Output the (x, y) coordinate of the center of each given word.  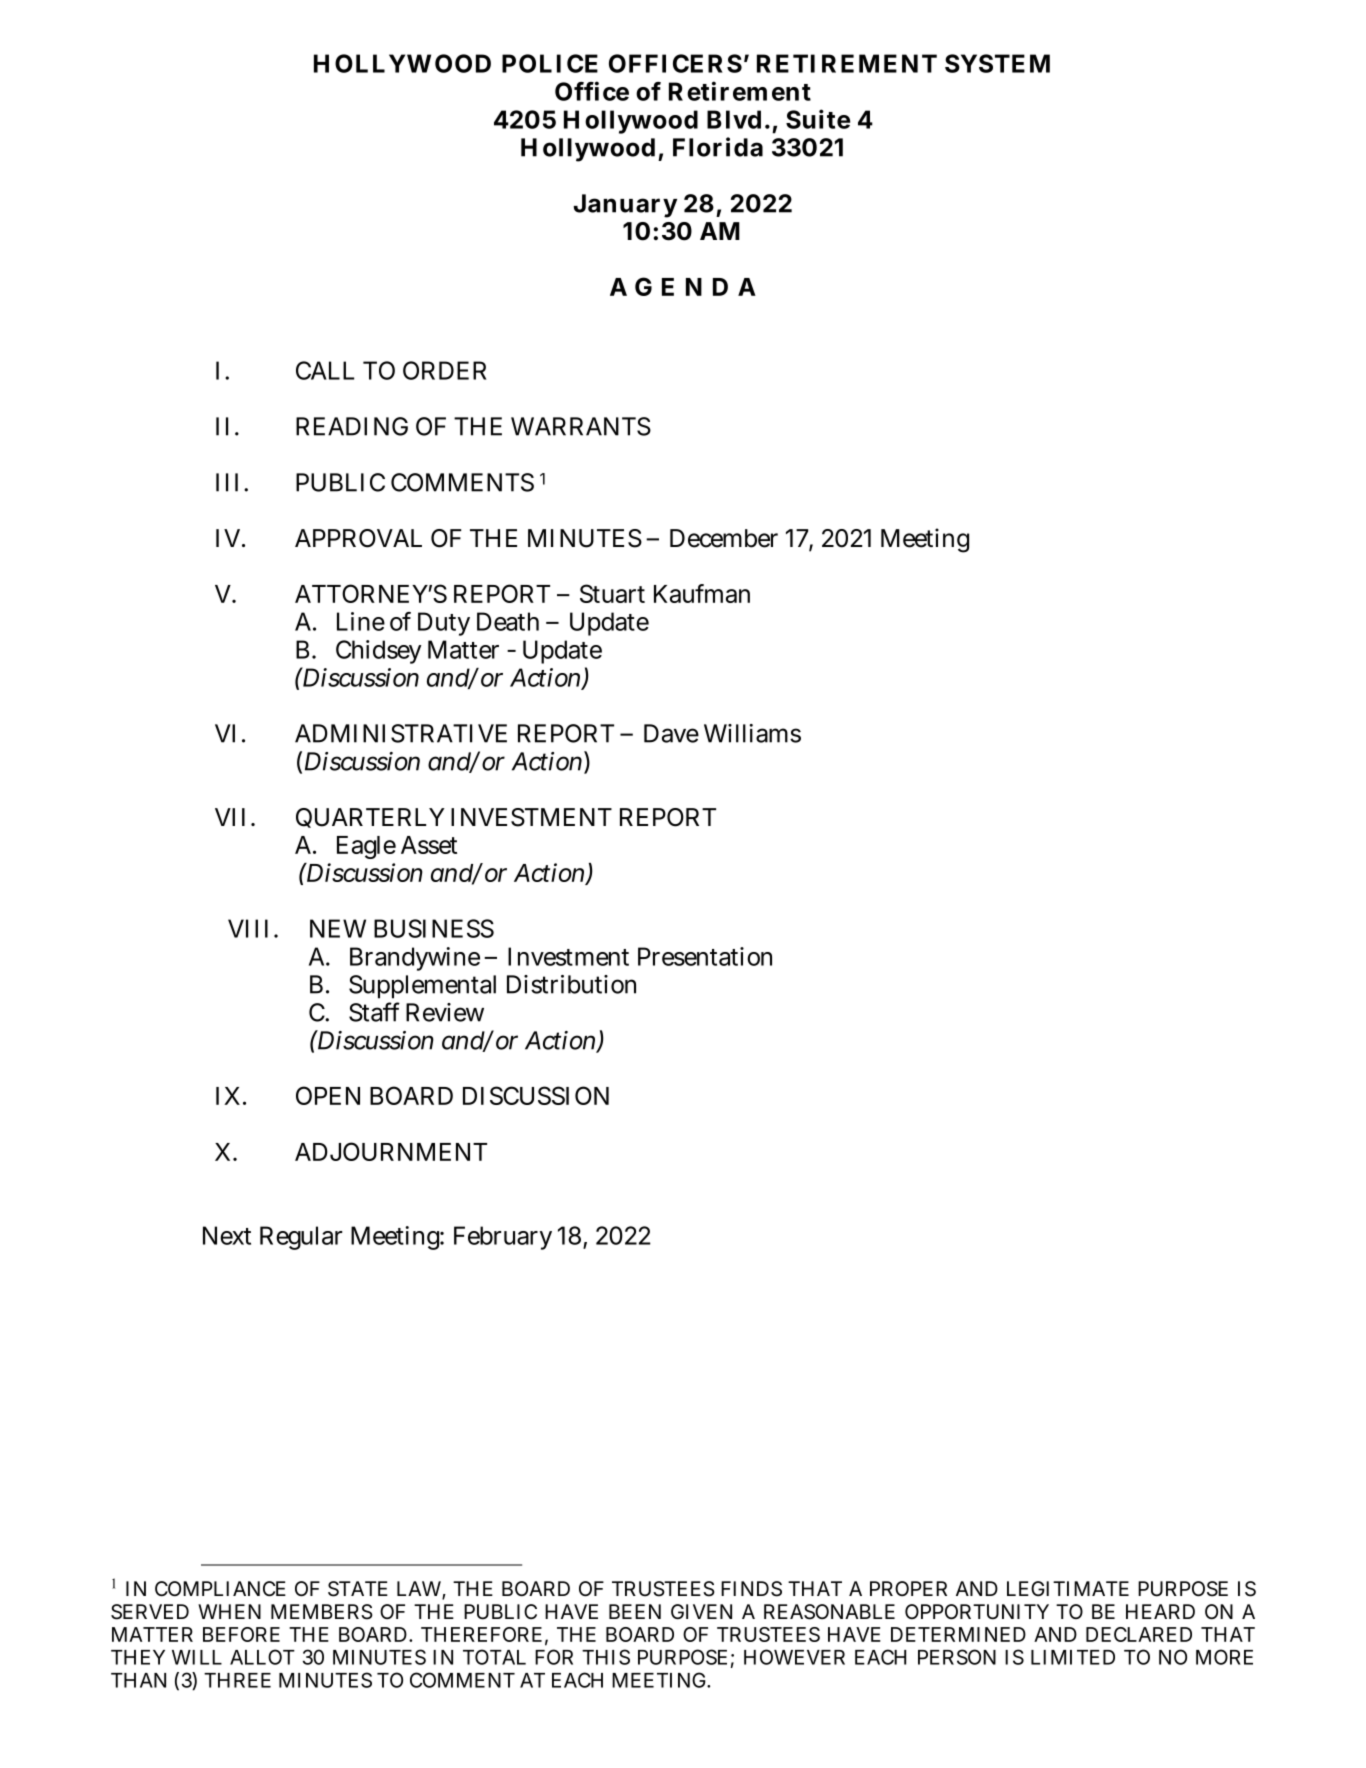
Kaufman (702, 593)
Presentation (705, 956)
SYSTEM (997, 63)
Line (361, 621)
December (724, 538)
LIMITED (1073, 1657)
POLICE (550, 63)
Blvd (734, 119)
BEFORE (241, 1634)
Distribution (571, 984)
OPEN (328, 1095)
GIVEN (701, 1611)
